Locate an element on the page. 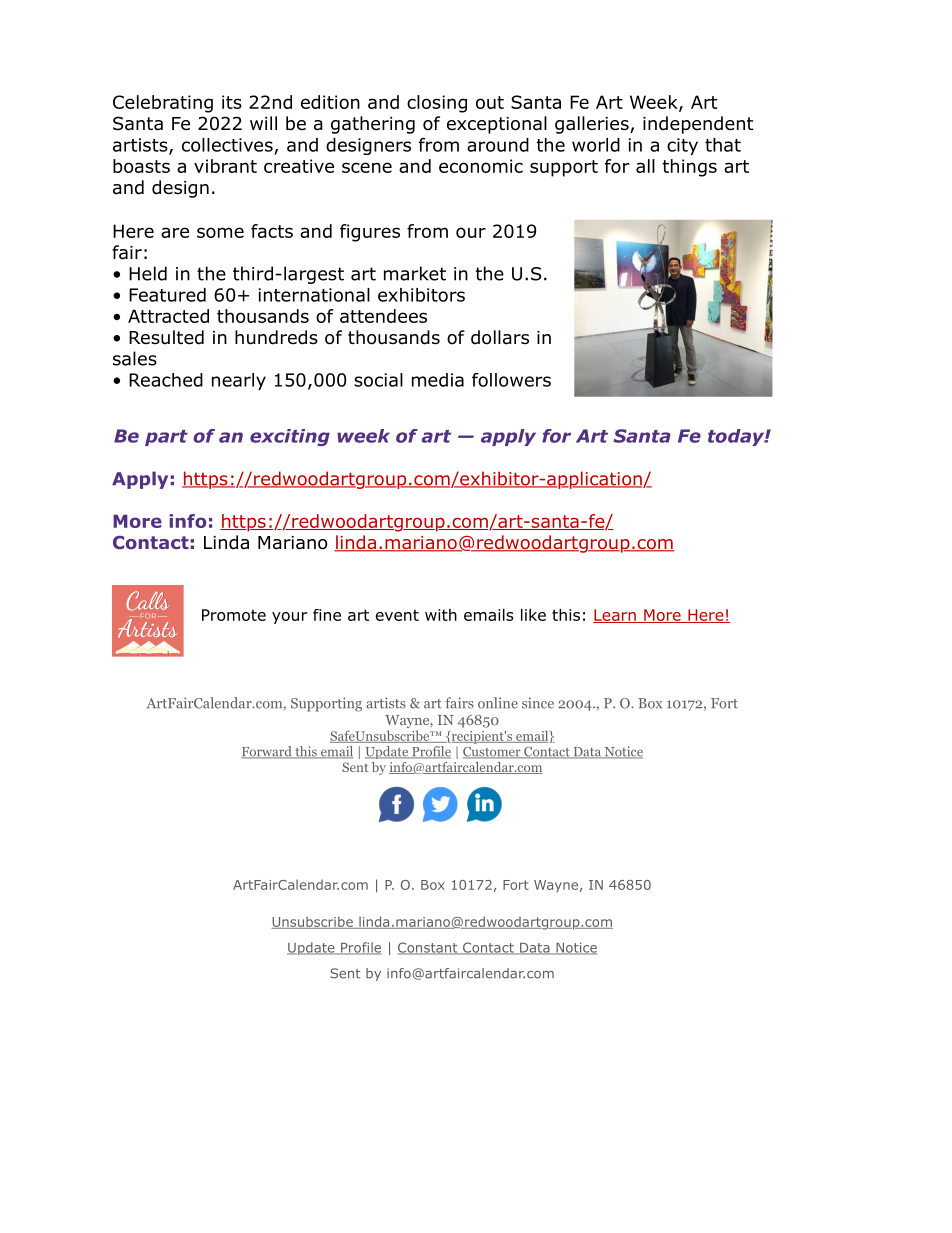 The width and height of the image is (952, 1233). Forward is located at coordinates (267, 752).
